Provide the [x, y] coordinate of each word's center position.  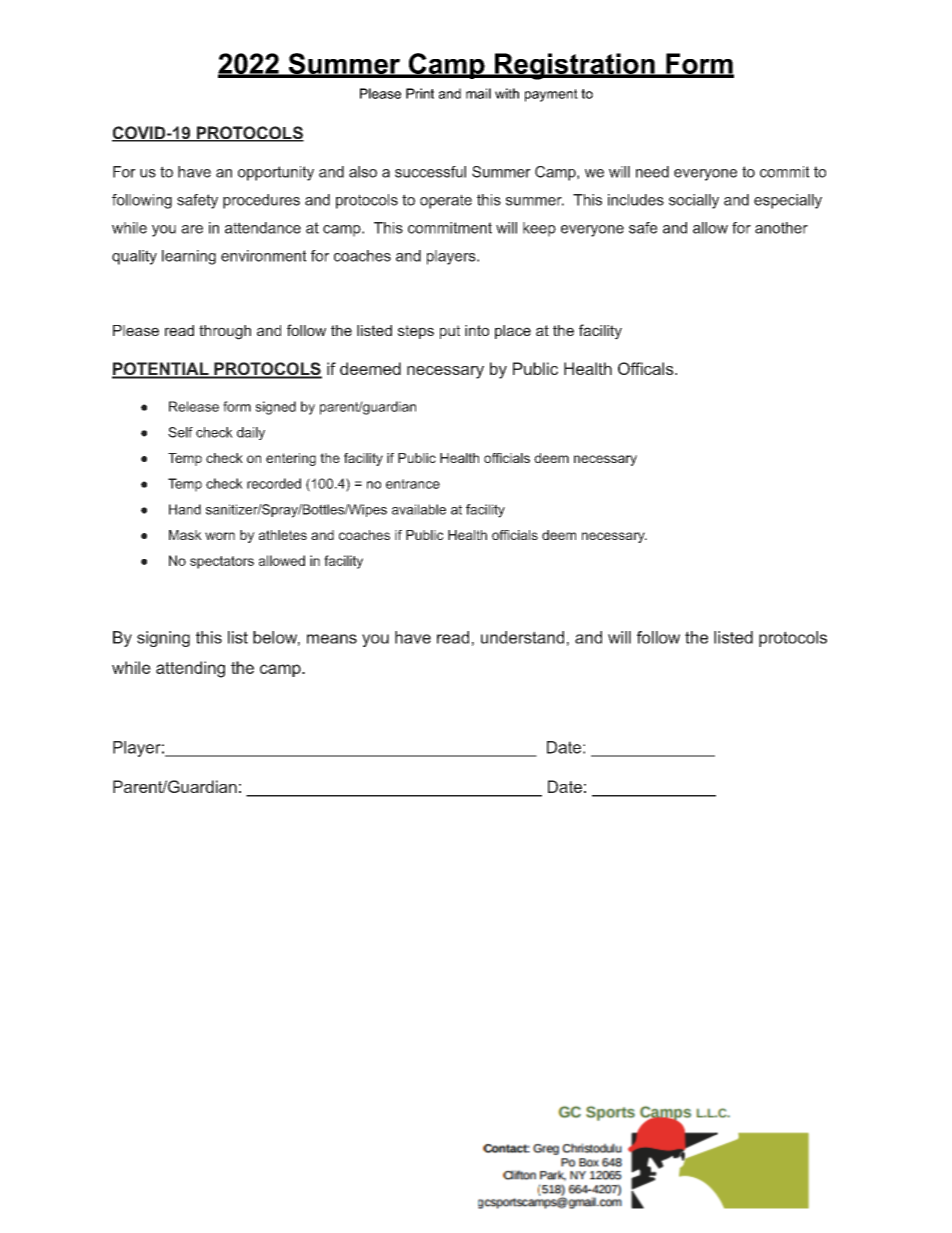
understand [522, 637]
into [477, 330]
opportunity [276, 173]
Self [180, 432]
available [419, 509]
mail [478, 93]
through [225, 332]
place [513, 332]
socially [694, 201]
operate [446, 201]
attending [190, 669]
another [781, 228]
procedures [261, 201]
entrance [413, 484]
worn [220, 536]
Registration [575, 66]
